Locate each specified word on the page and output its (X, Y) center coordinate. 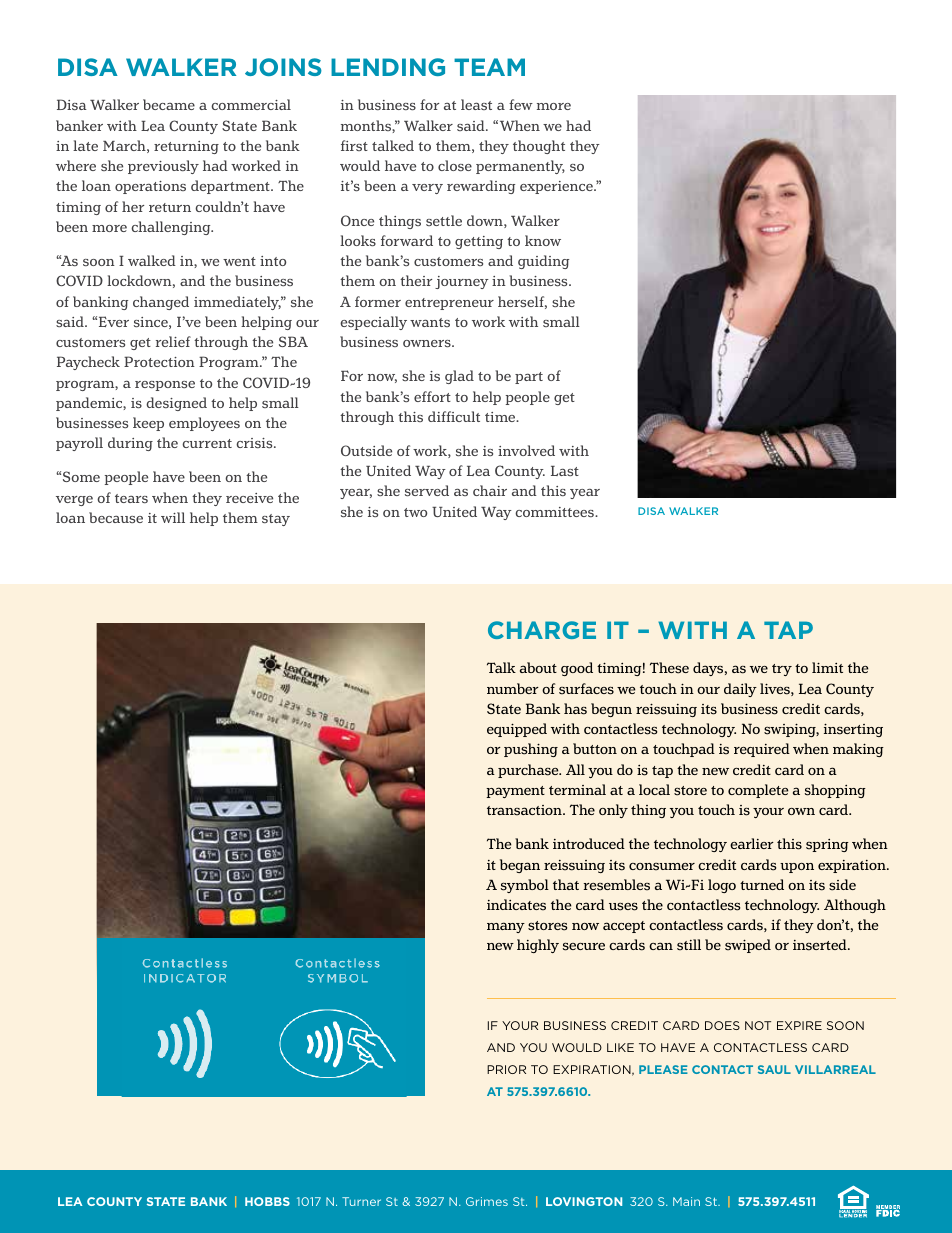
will (173, 517)
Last (565, 471)
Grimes (487, 1201)
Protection (159, 361)
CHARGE (542, 630)
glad (459, 377)
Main (686, 1201)
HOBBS (267, 1201)
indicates (516, 905)
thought (539, 147)
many (506, 927)
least (476, 104)
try (782, 670)
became (169, 104)
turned (762, 884)
